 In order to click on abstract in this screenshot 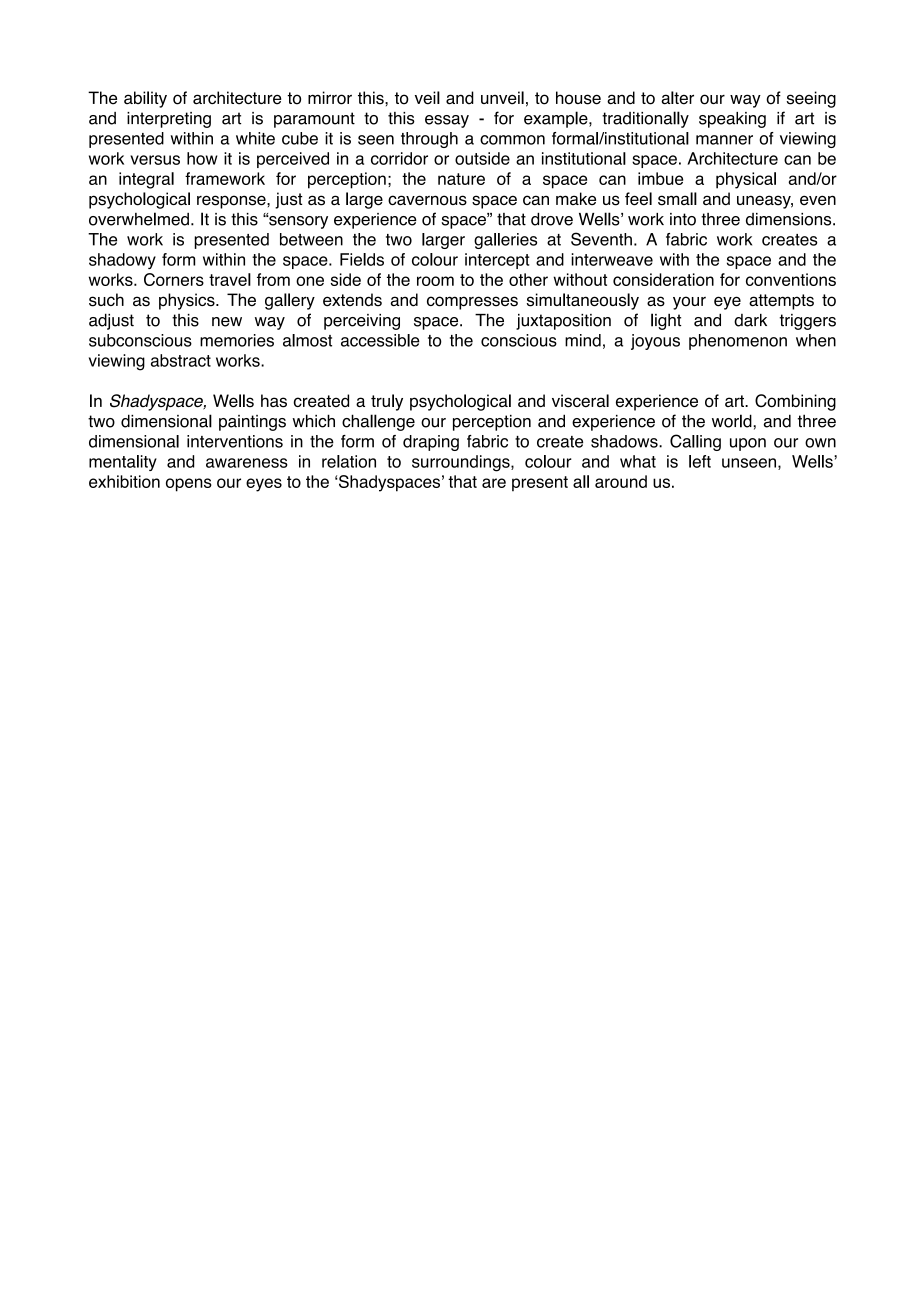, I will do `click(181, 360)`.
